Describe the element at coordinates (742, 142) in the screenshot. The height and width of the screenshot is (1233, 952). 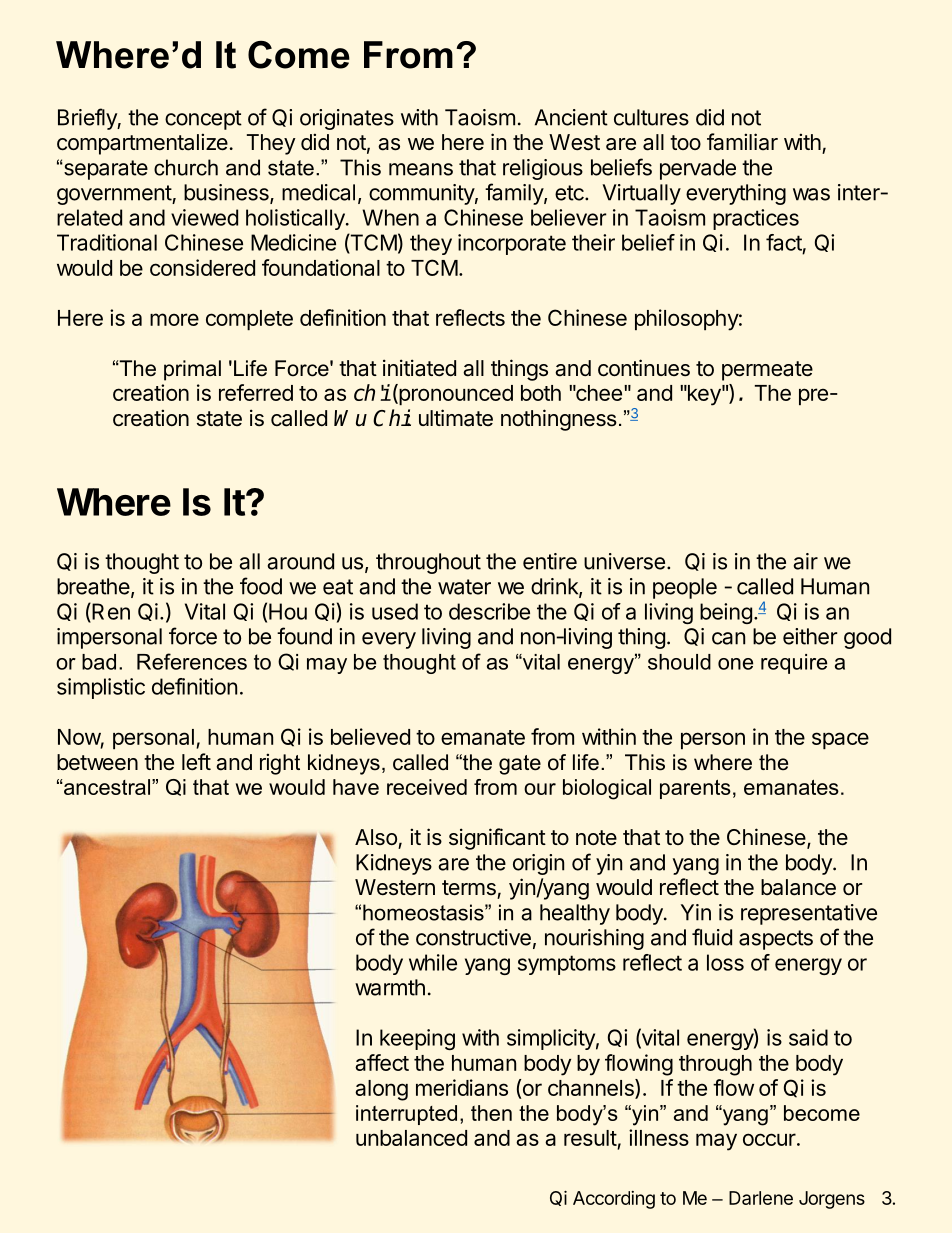
I see `familiar` at that location.
